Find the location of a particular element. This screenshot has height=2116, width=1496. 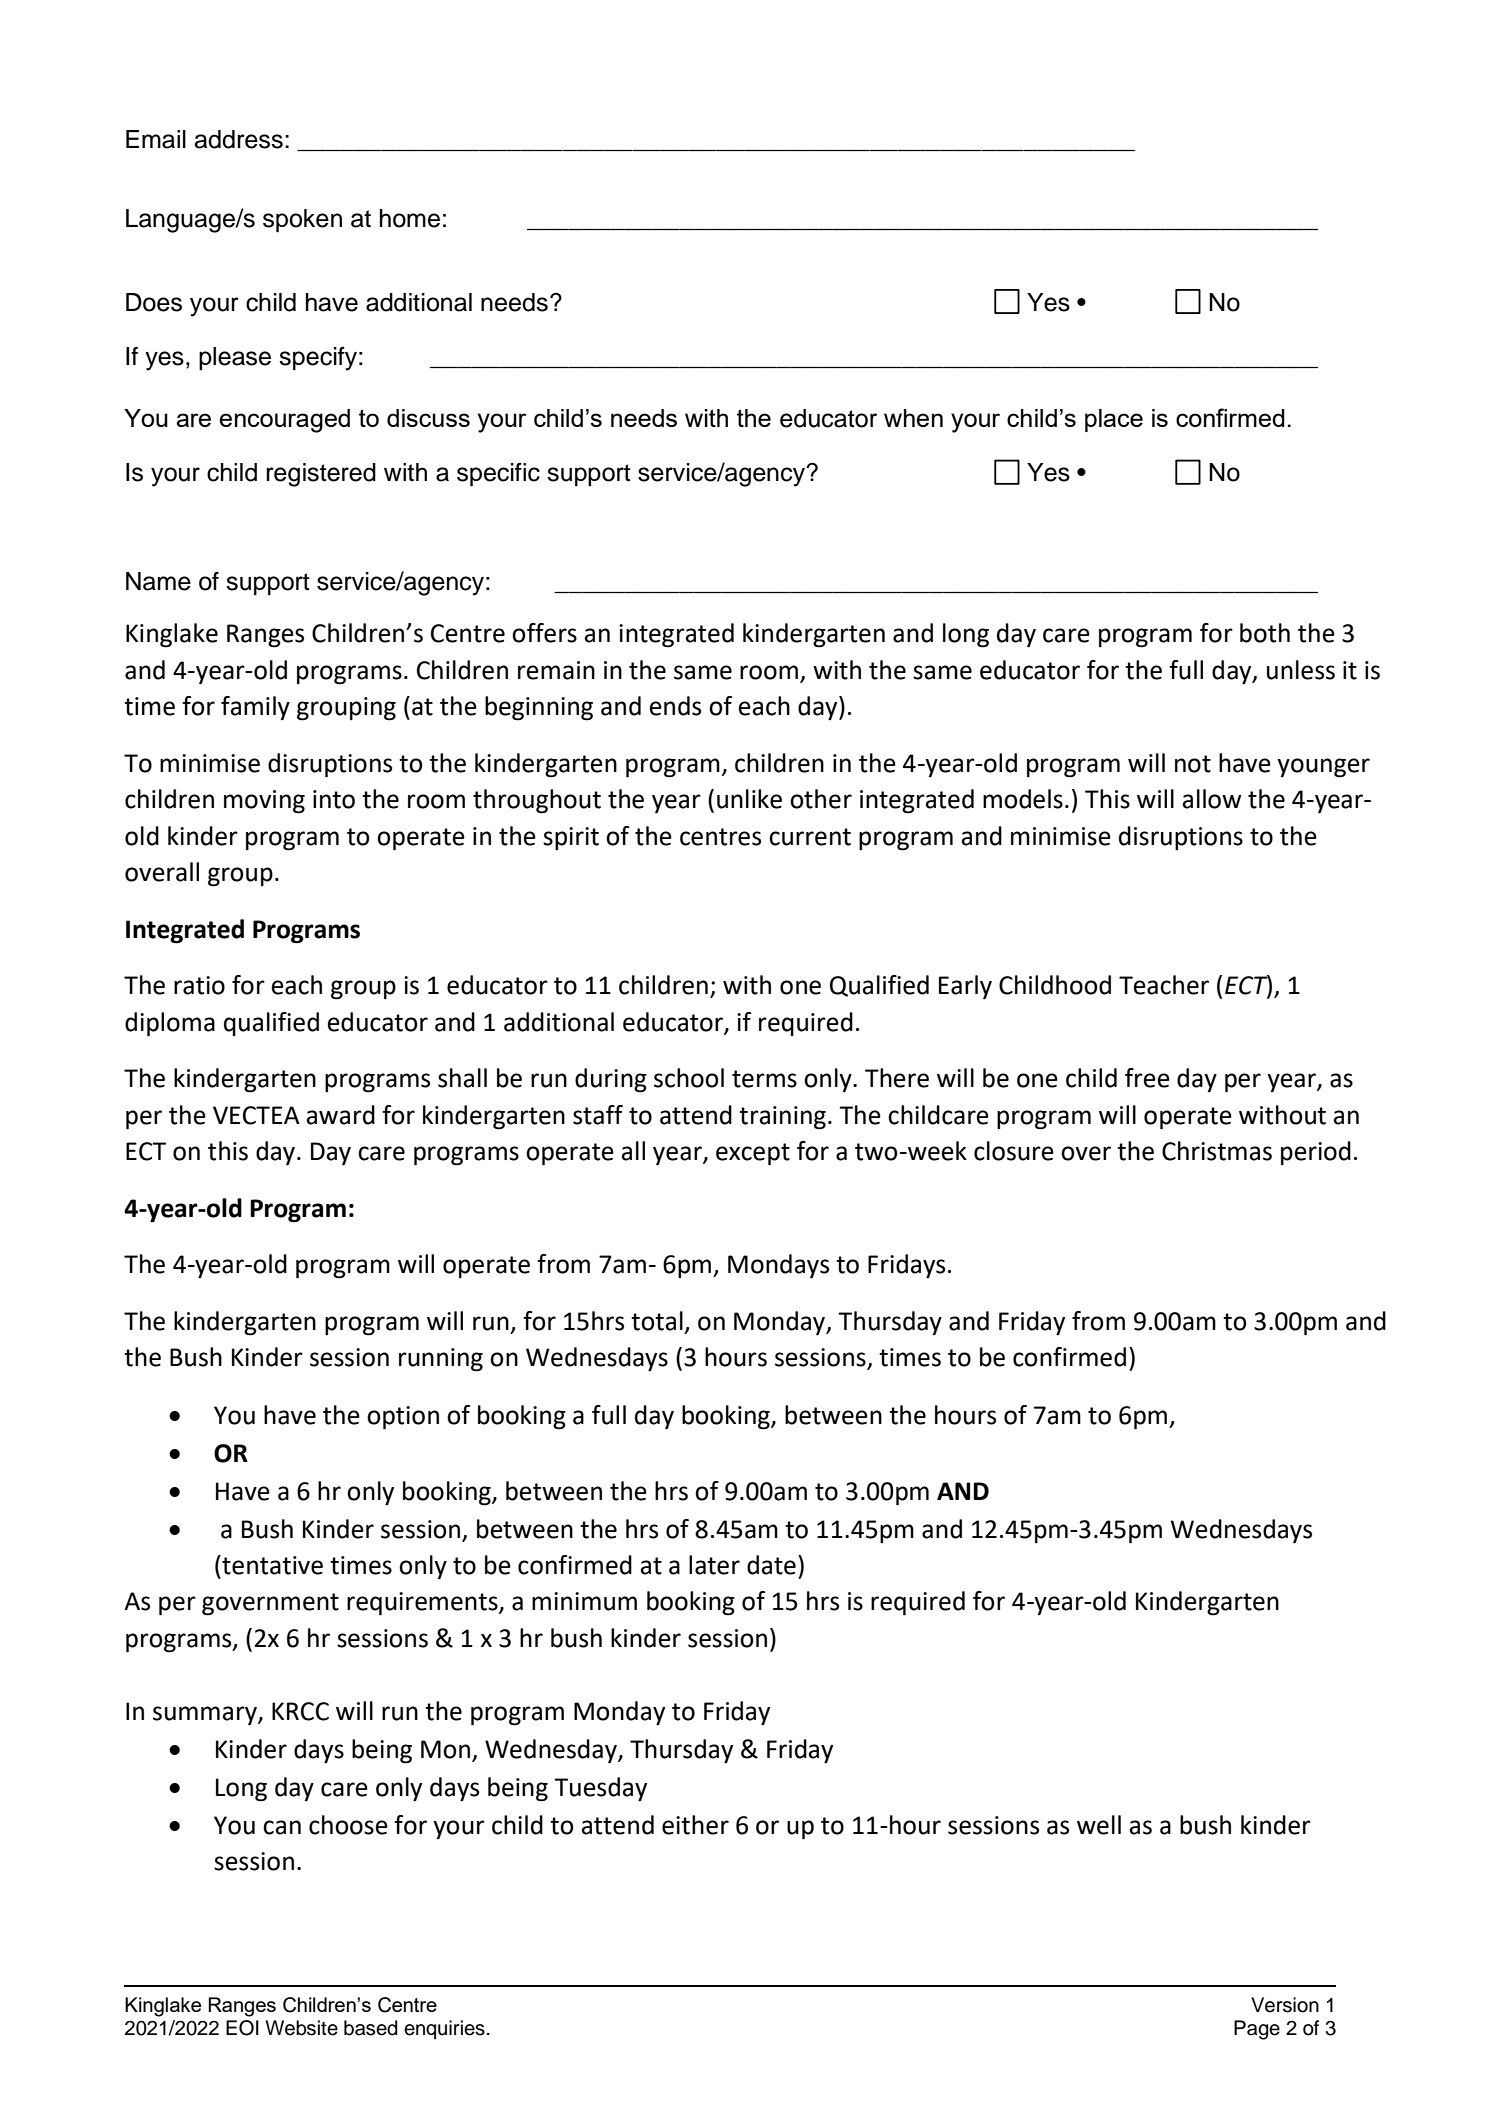

award is located at coordinates (341, 1115).
